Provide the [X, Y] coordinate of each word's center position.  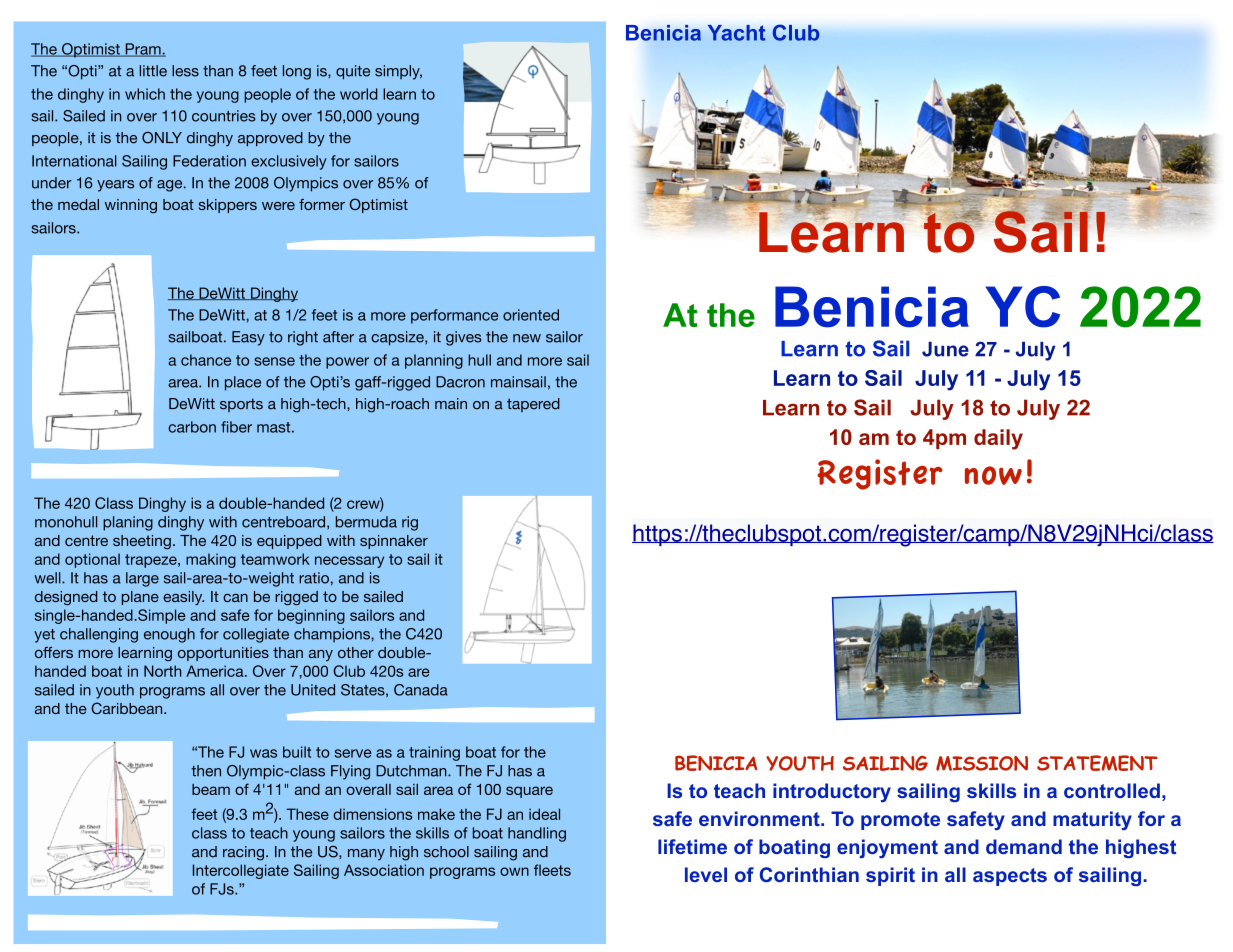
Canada [421, 690]
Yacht [737, 33]
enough [169, 635]
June [945, 349]
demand [1024, 846]
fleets [552, 870]
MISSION [982, 763]
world [359, 94]
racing [243, 853]
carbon [192, 427]
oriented [531, 315]
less [185, 71]
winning [131, 206]
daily [998, 439]
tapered [533, 405]
